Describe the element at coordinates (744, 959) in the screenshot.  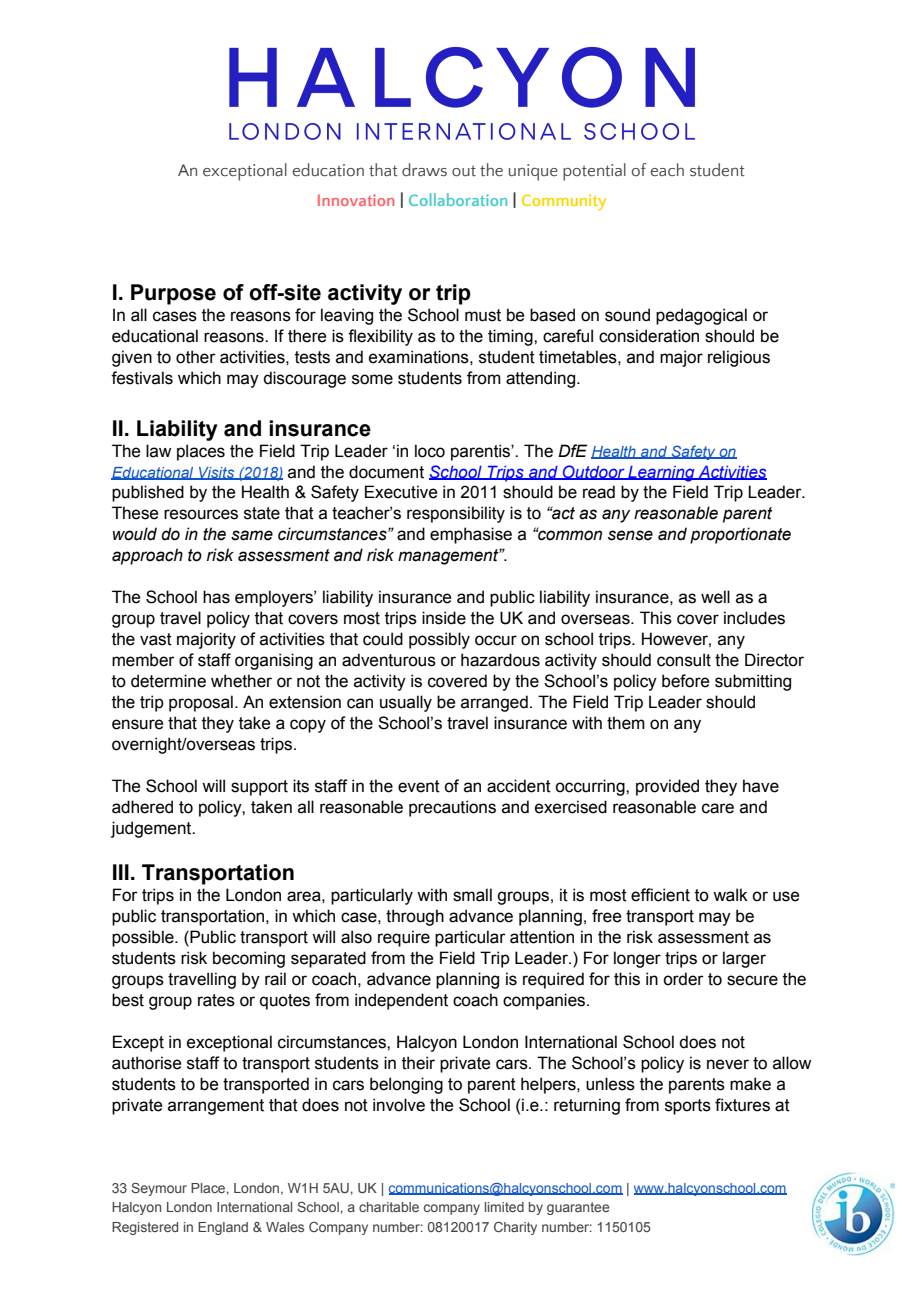
I see `larger` at that location.
